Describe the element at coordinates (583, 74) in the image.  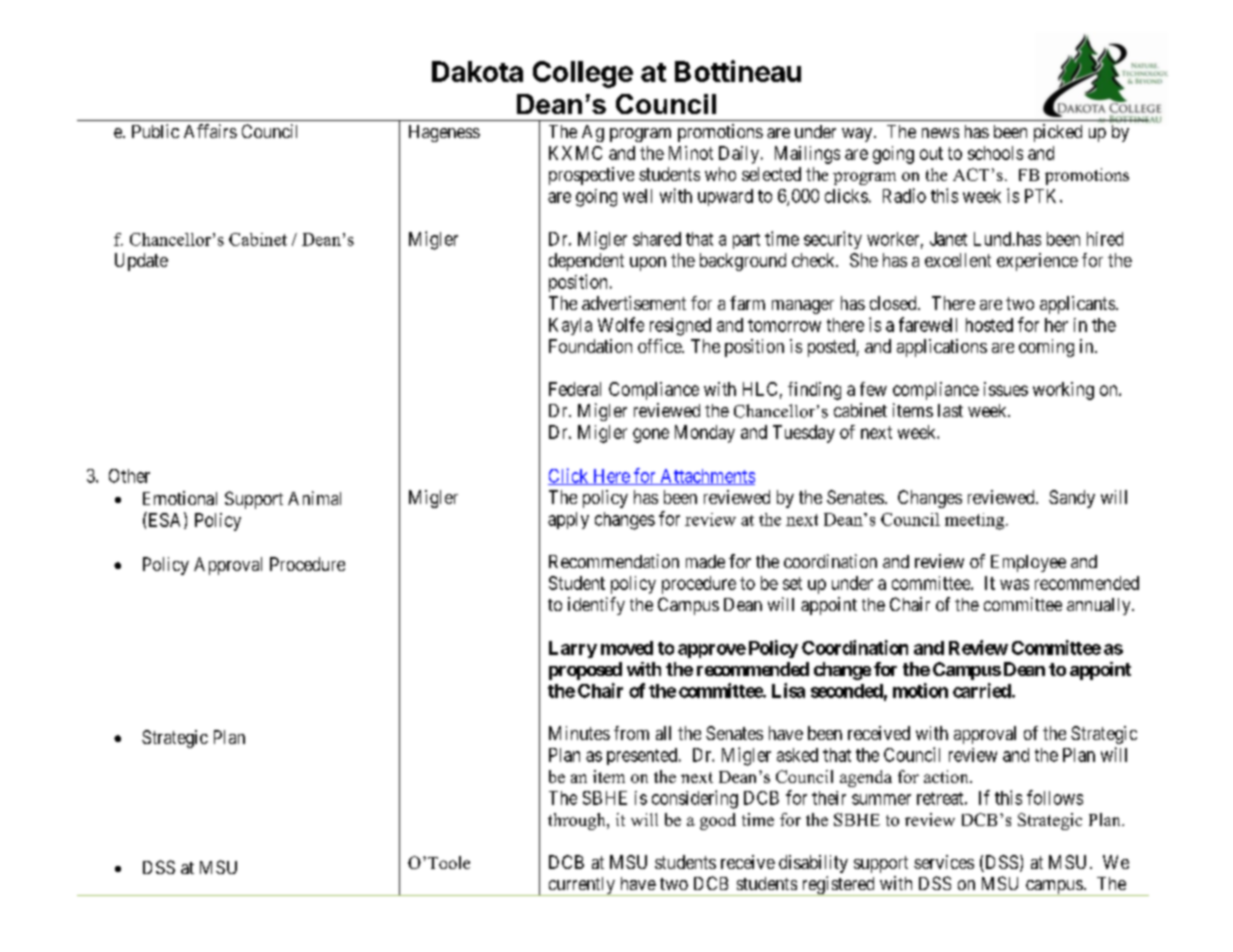
I see `College` at that location.
